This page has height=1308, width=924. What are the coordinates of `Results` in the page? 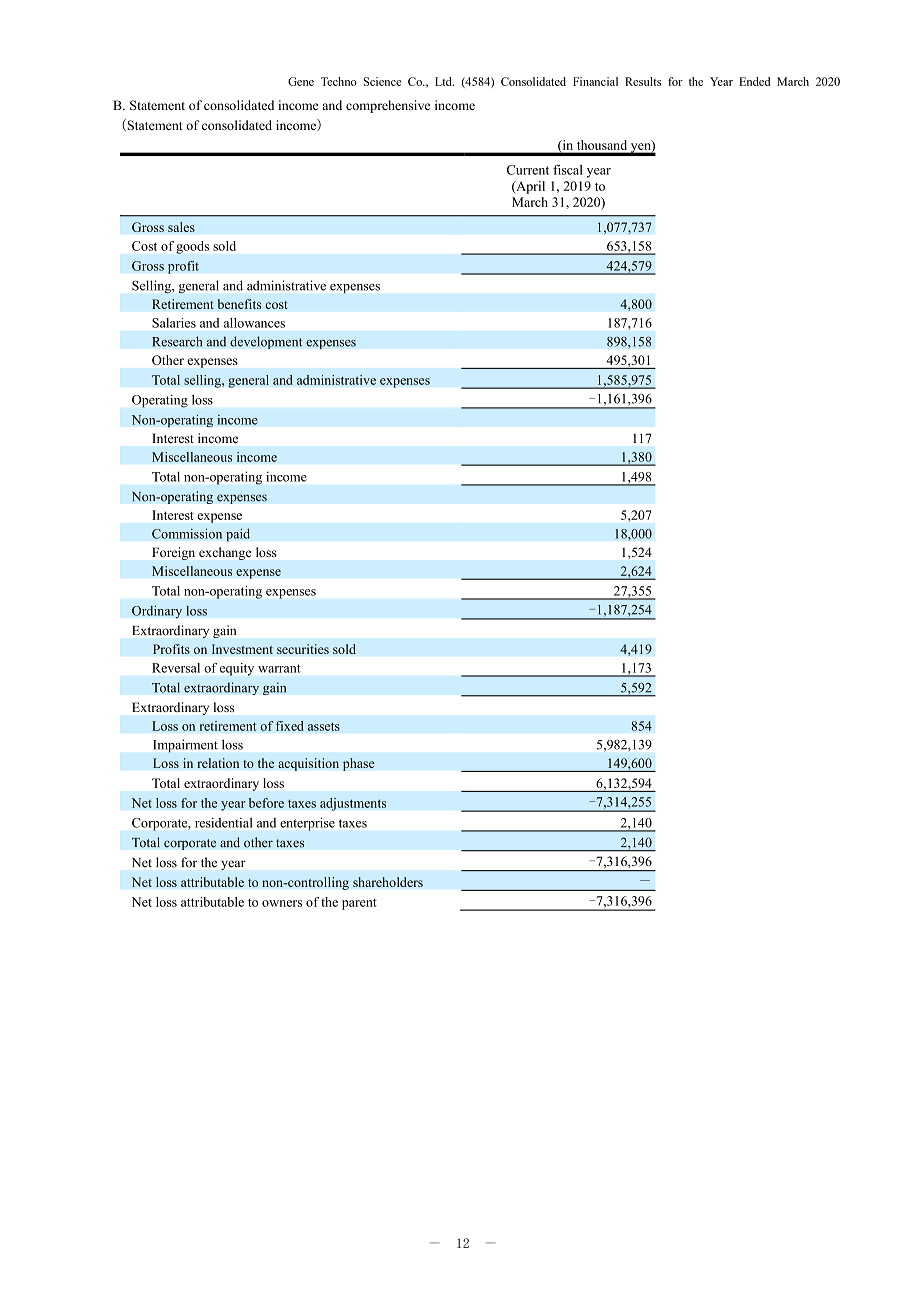 It's located at (643, 81).
